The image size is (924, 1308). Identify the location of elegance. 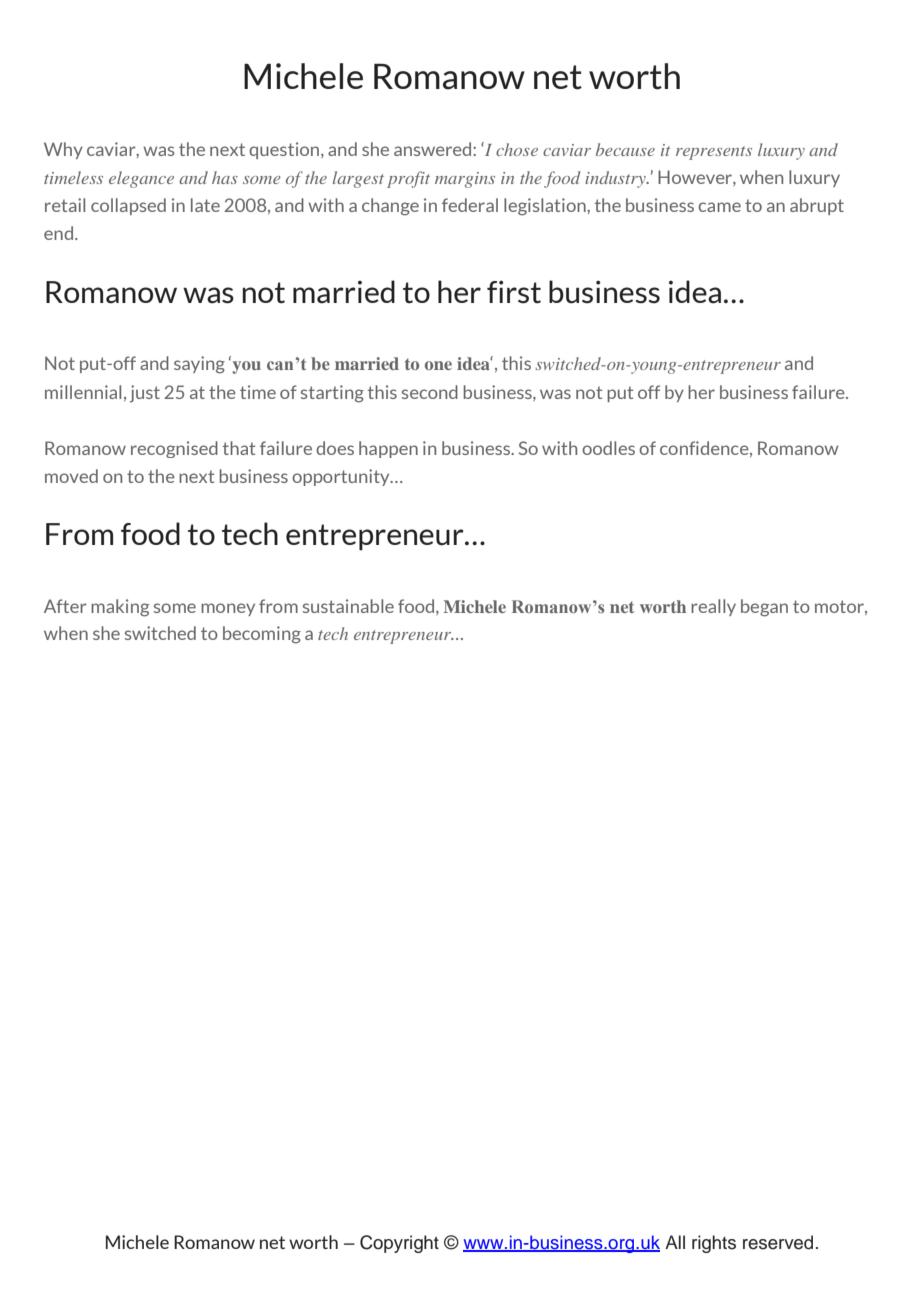
(141, 179).
